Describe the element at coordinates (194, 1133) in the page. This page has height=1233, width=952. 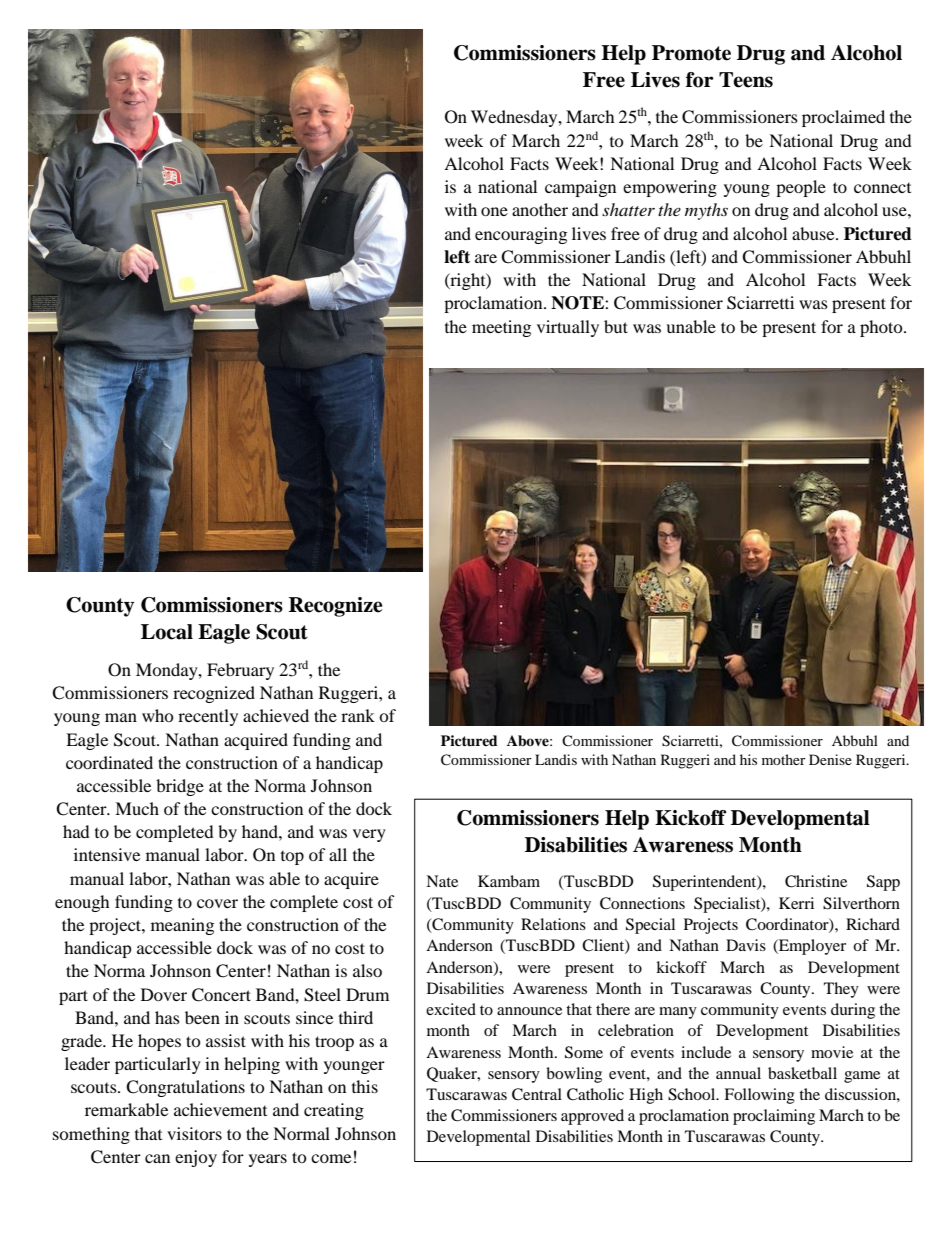
I see `visitors` at that location.
